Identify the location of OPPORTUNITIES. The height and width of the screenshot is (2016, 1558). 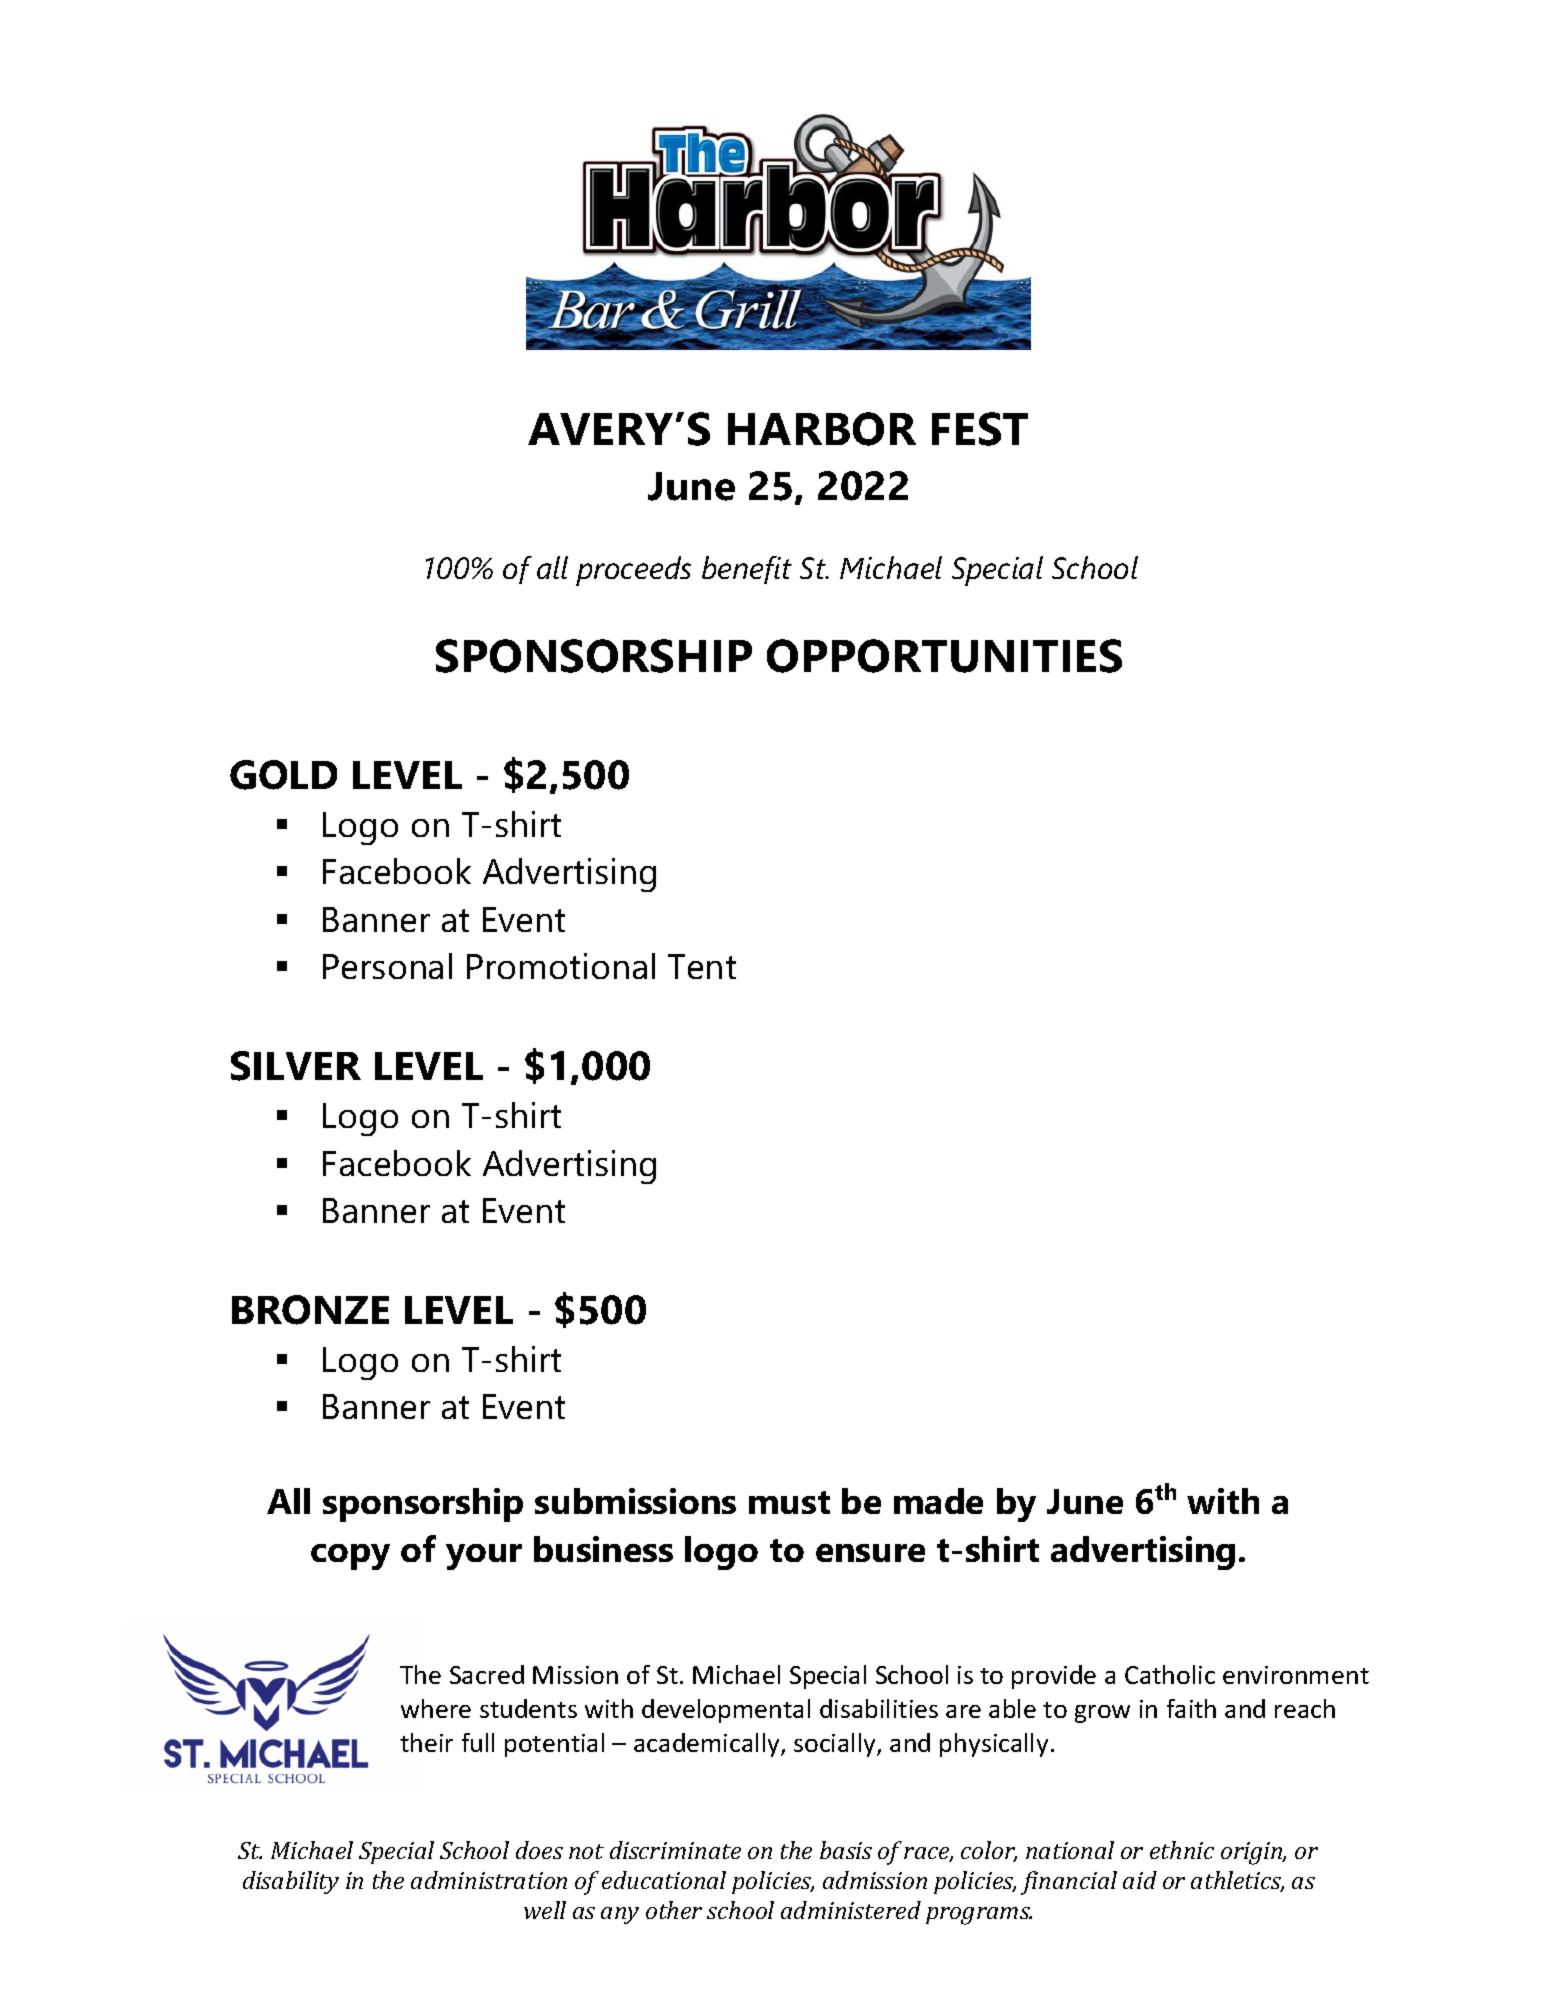
(944, 656).
